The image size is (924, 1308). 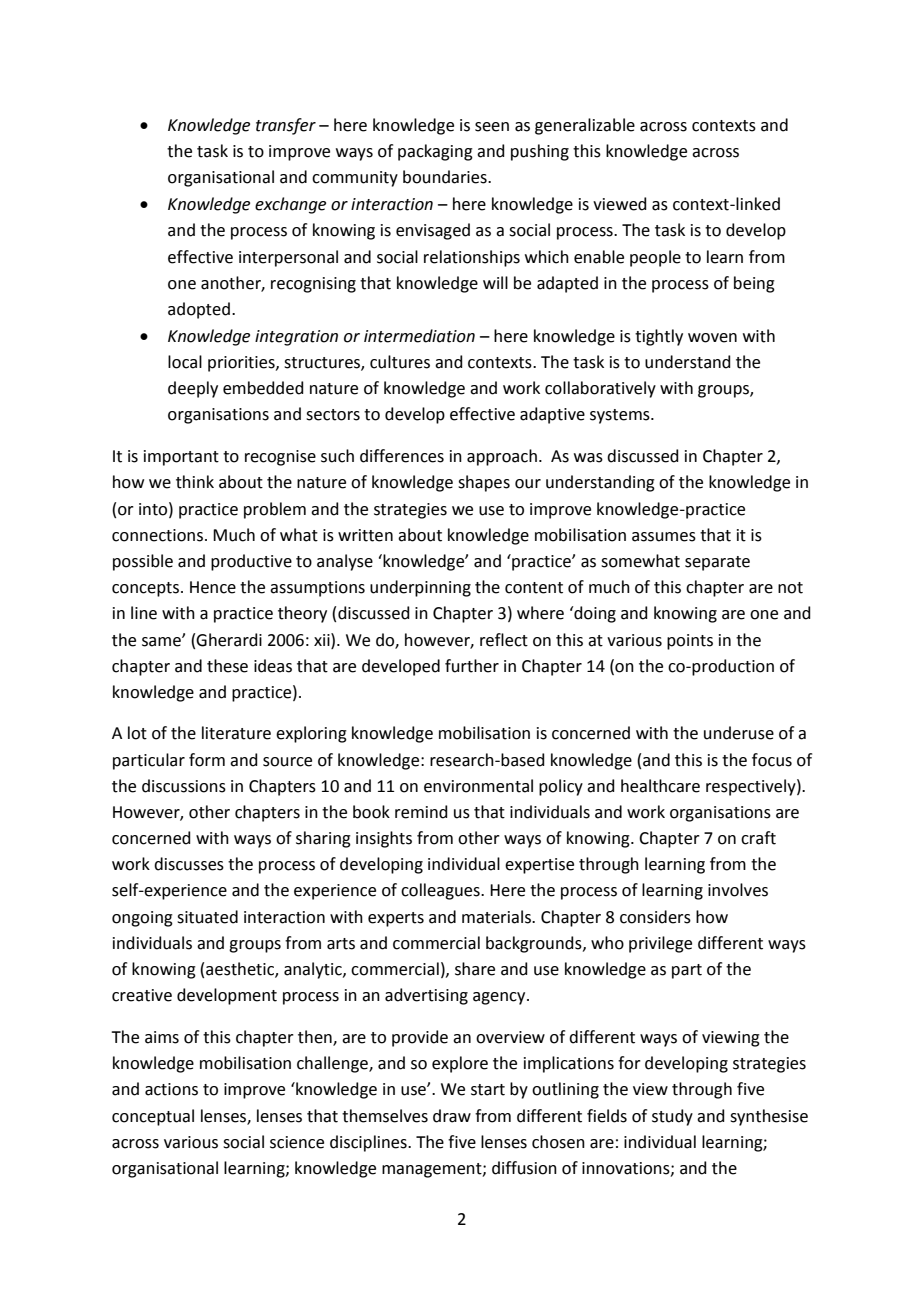 What do you see at coordinates (400, 362) in the screenshot?
I see `cultures` at bounding box center [400, 362].
